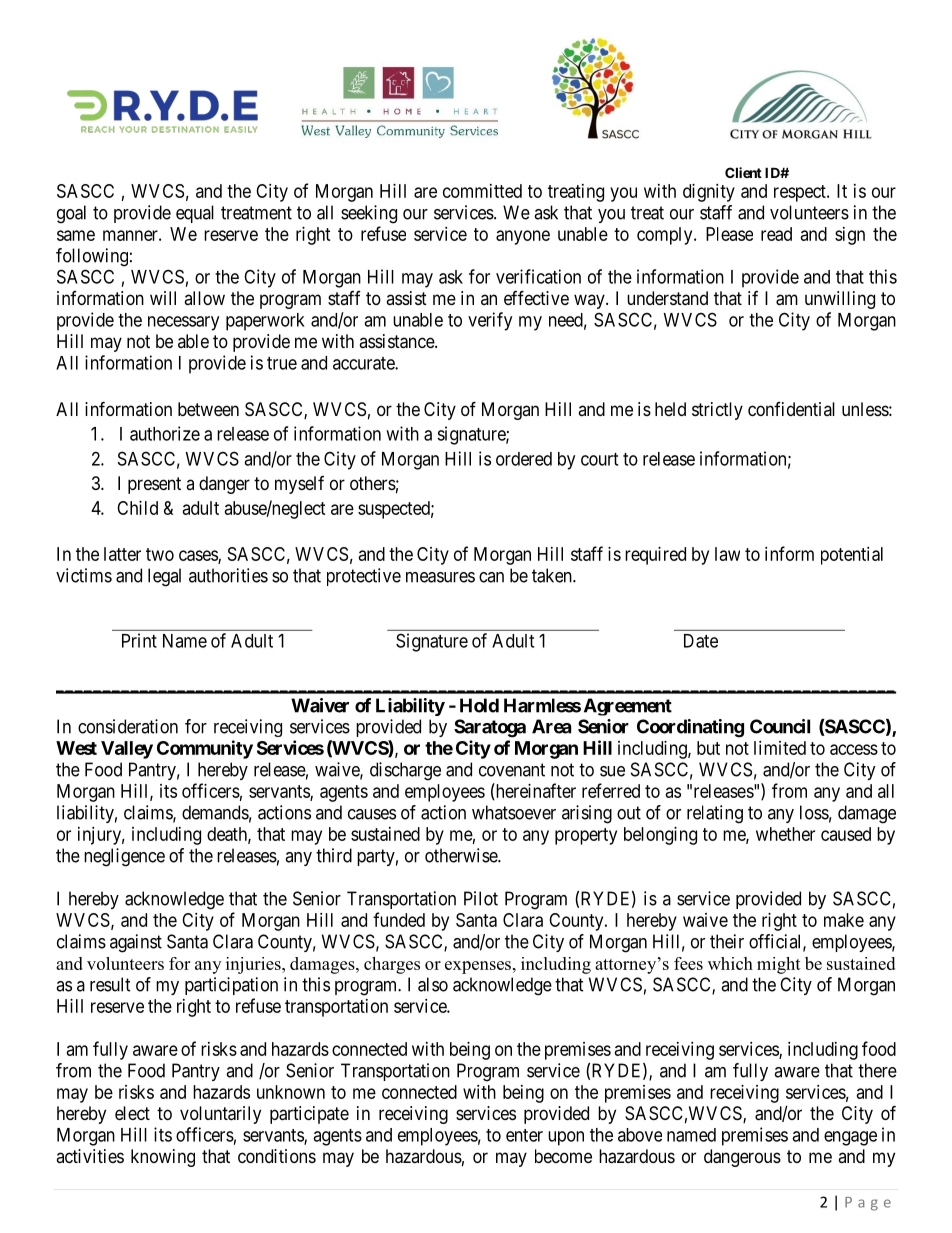 The width and height of the page is (952, 1233). What do you see at coordinates (850, 1138) in the page?
I see `engage` at bounding box center [850, 1138].
